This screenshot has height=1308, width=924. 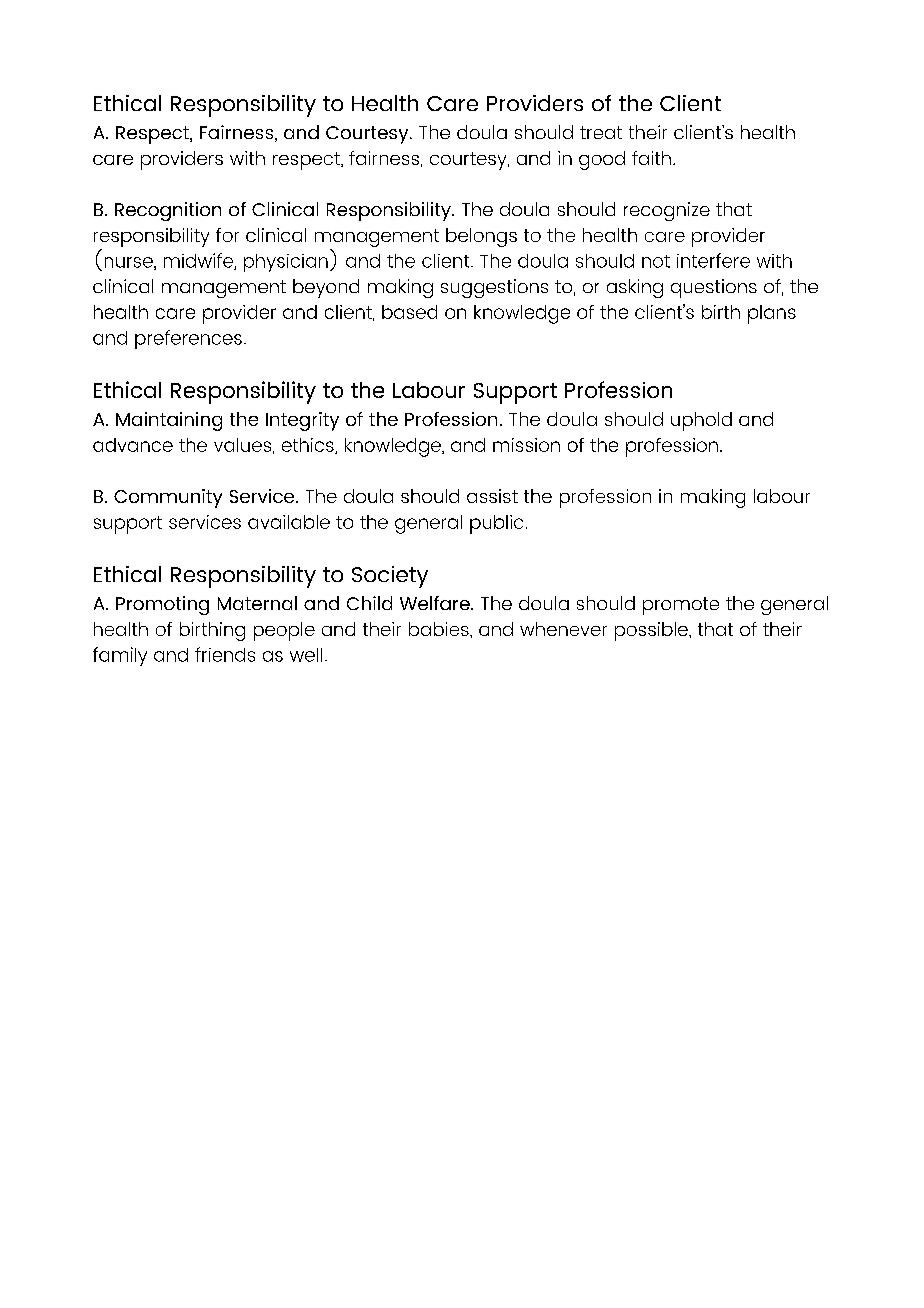 What do you see at coordinates (602, 160) in the screenshot?
I see `good` at bounding box center [602, 160].
